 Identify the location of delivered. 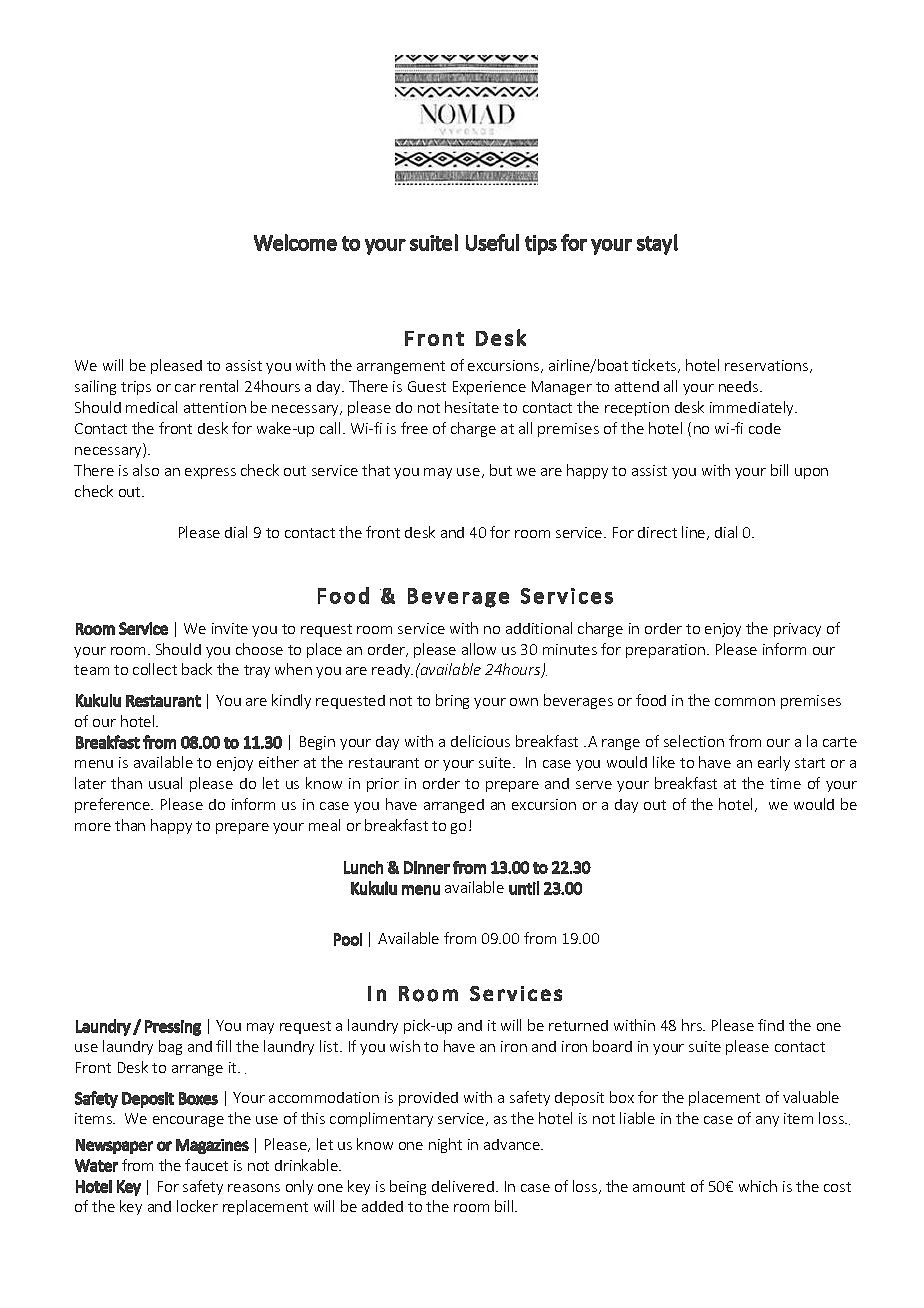
(463, 1186).
